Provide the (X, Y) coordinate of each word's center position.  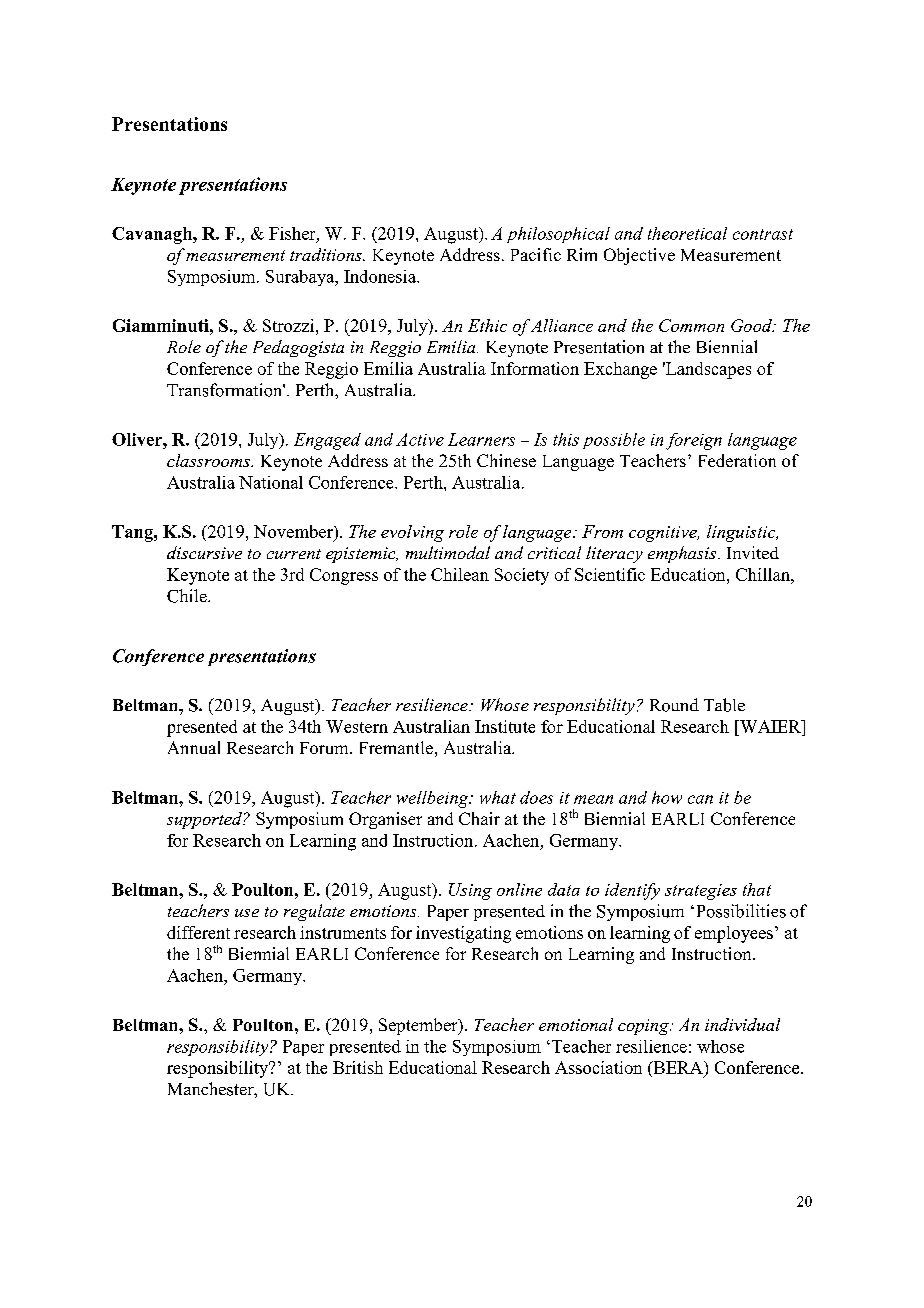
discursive (204, 552)
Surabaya (301, 278)
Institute (505, 726)
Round (674, 705)
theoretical (687, 233)
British (358, 1067)
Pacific (536, 254)
